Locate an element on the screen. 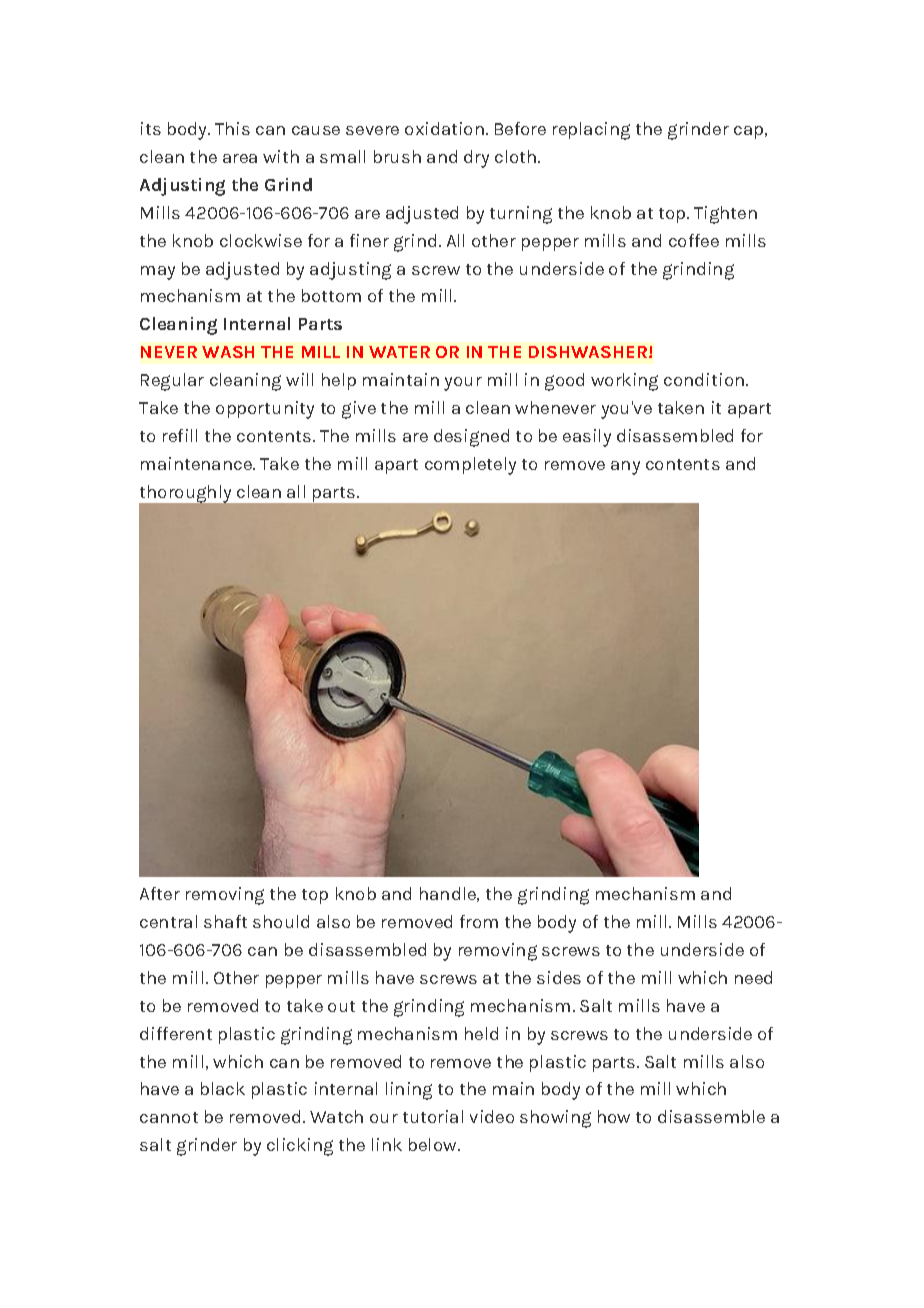  refill is located at coordinates (180, 435).
